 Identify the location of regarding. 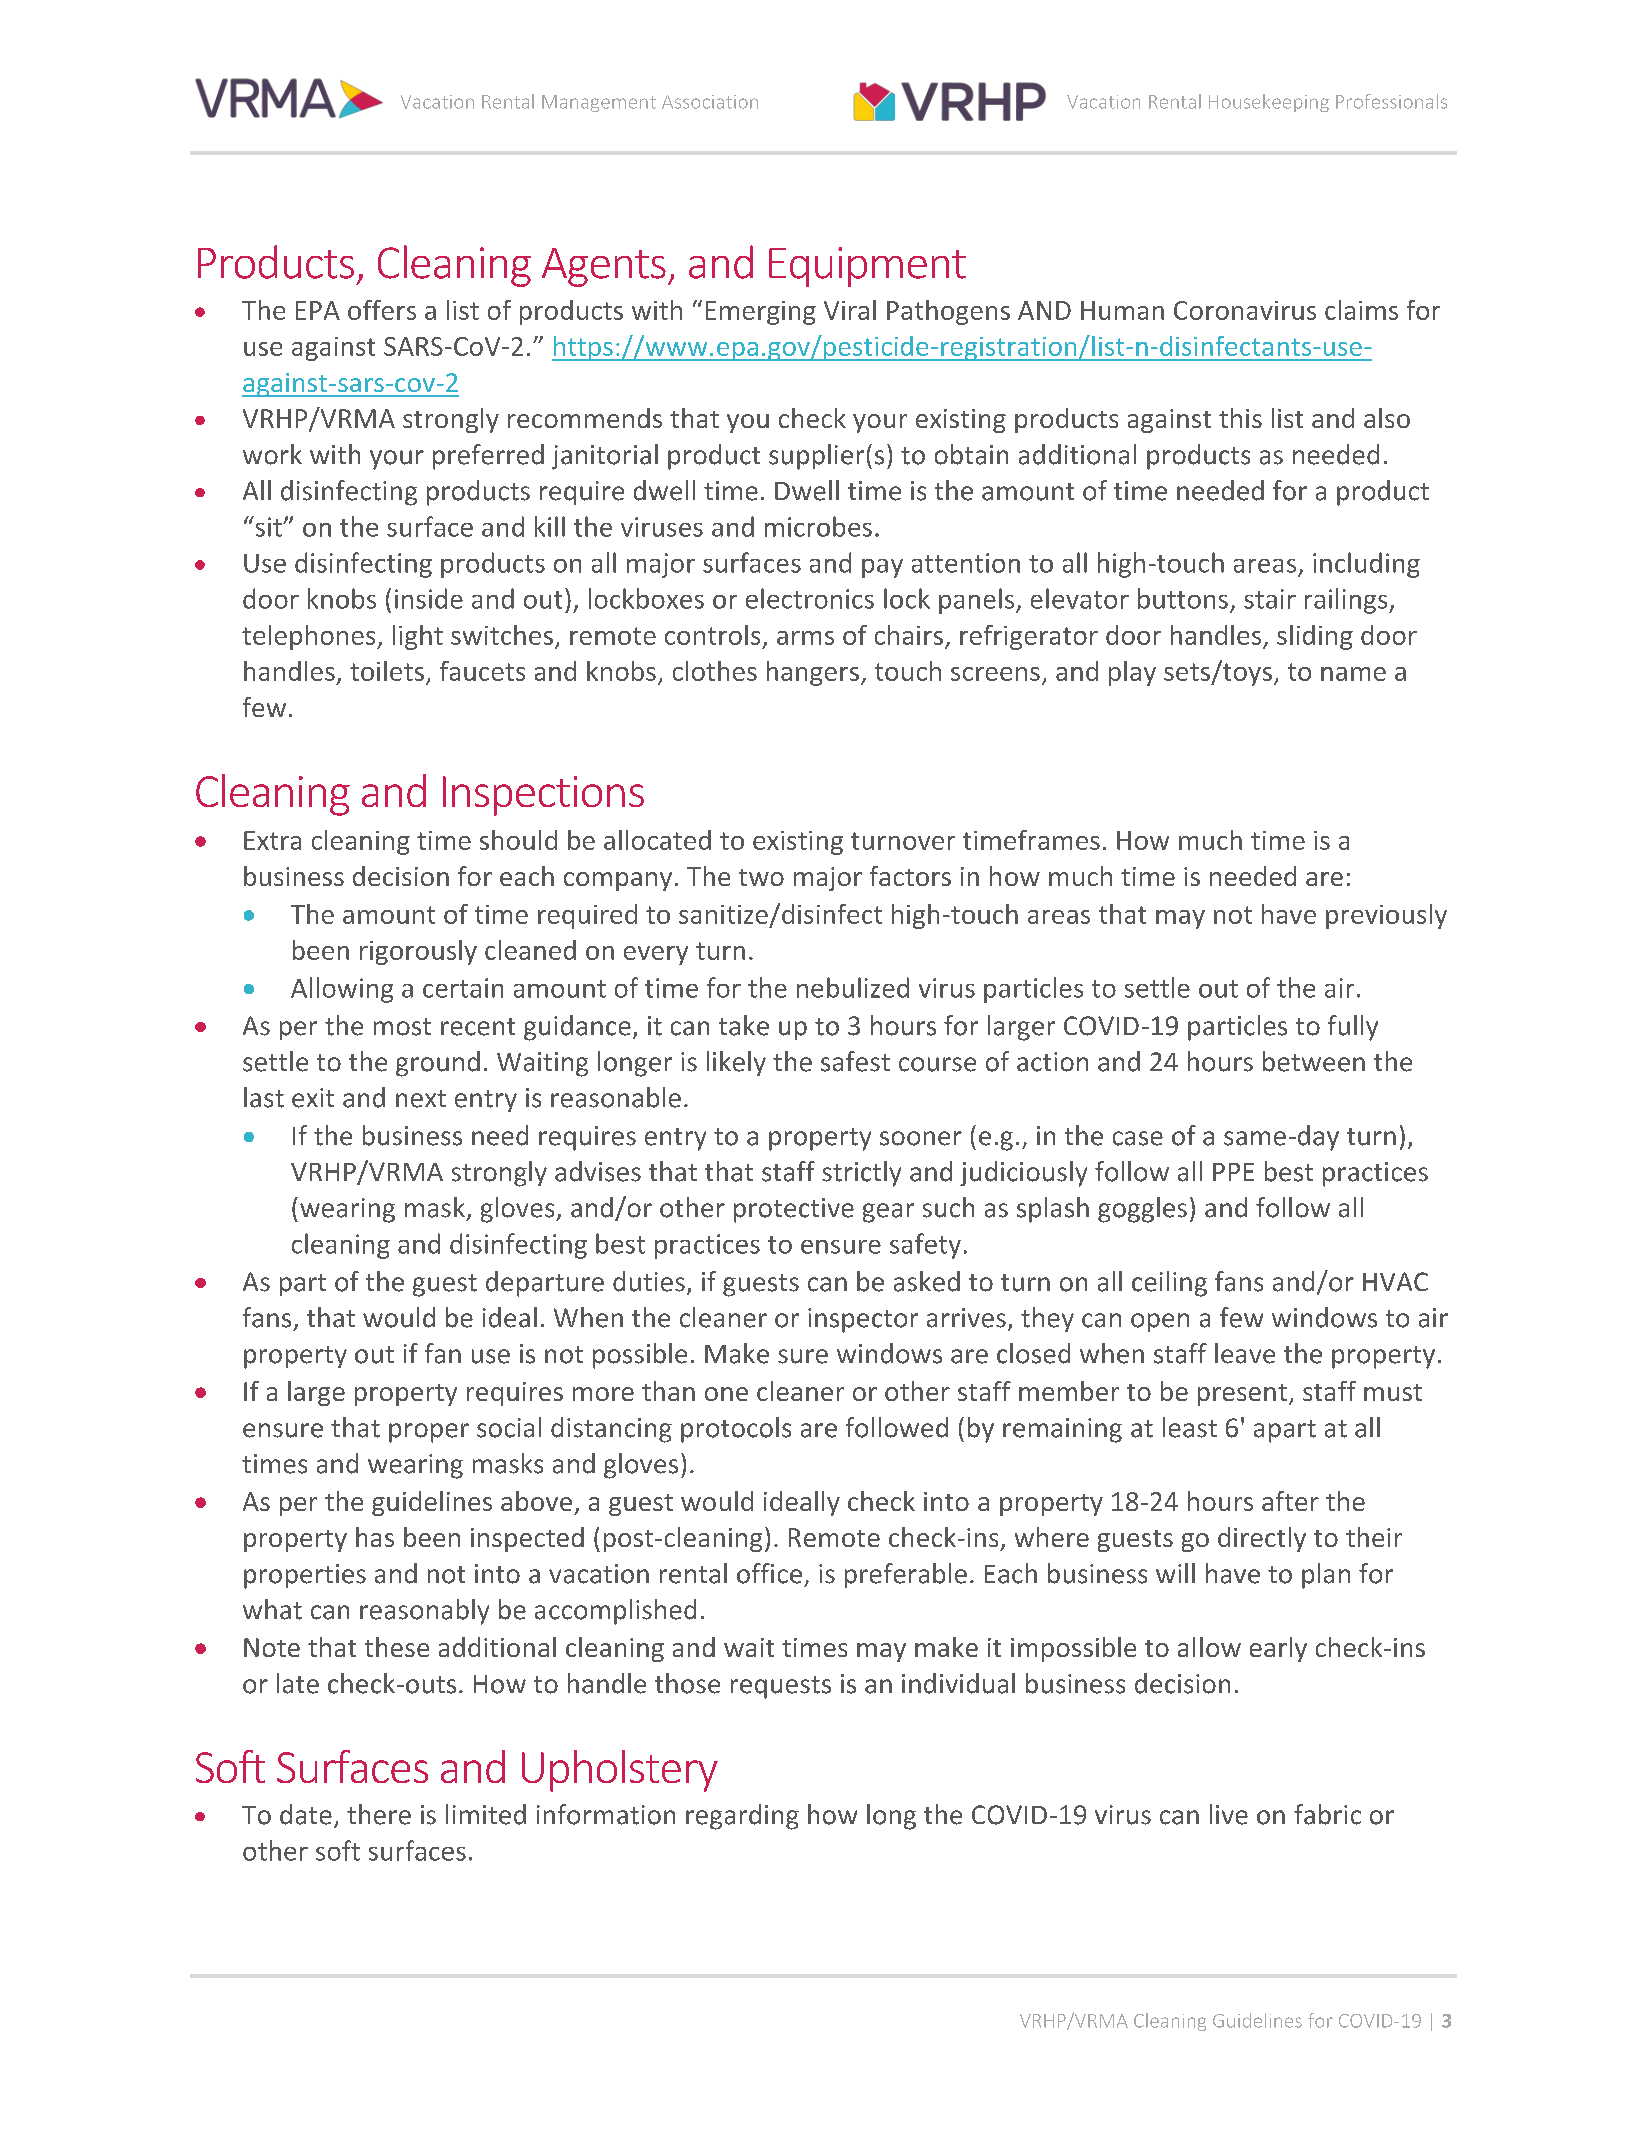
(742, 1817).
